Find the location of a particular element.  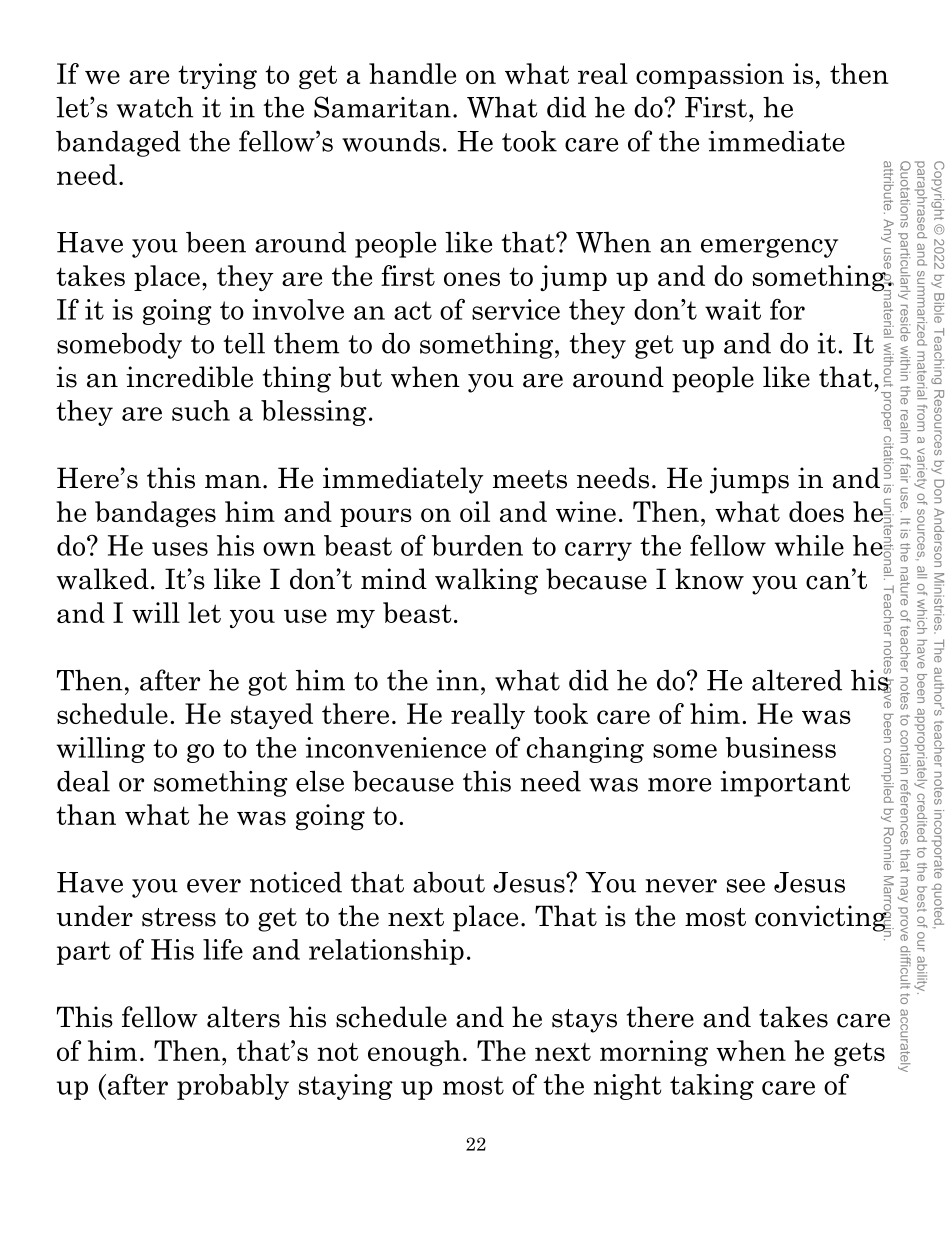

does is located at coordinates (816, 511).
